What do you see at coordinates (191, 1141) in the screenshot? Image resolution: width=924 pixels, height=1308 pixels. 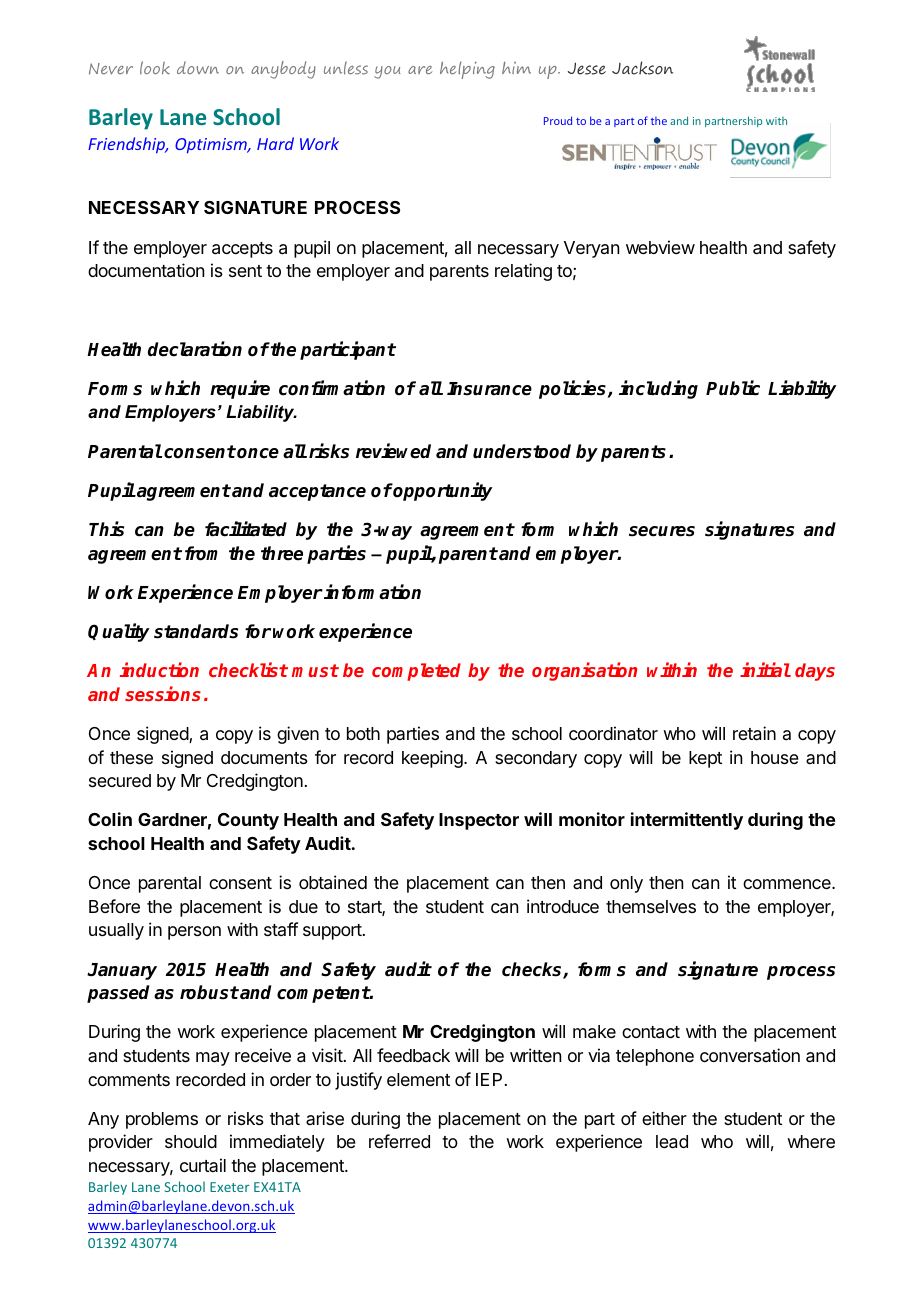 I see `should` at bounding box center [191, 1141].
